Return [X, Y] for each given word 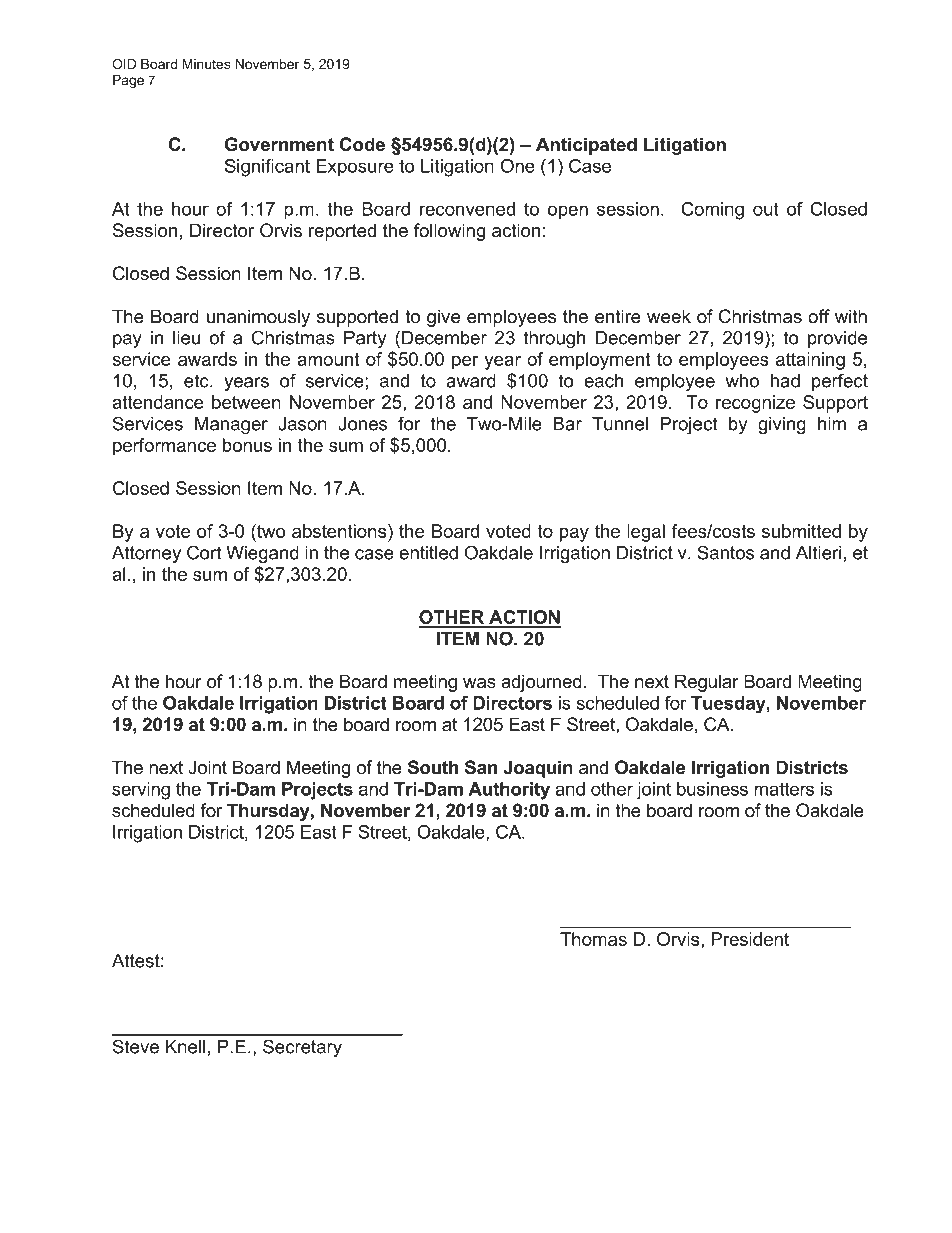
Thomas [593, 939]
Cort [204, 552]
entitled [428, 553]
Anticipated [586, 146]
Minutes [206, 64]
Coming [712, 211]
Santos [725, 552]
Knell [185, 1047]
